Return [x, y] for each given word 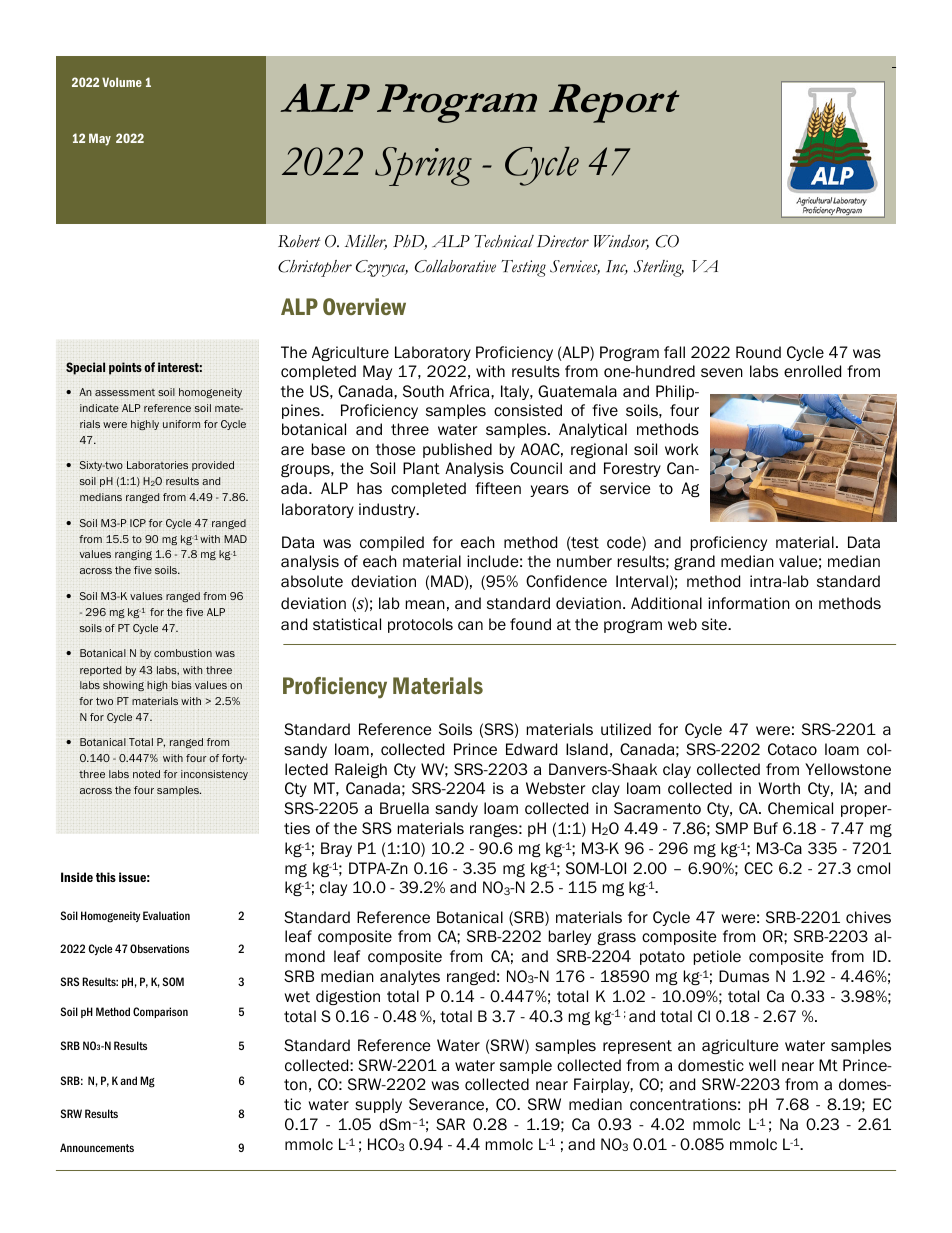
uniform [181, 424]
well [762, 1065]
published [457, 450]
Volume [122, 82]
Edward [531, 749]
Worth [779, 788]
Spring [423, 166]
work [682, 449]
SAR [450, 1124]
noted [146, 774]
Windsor [621, 242]
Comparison [160, 1012]
